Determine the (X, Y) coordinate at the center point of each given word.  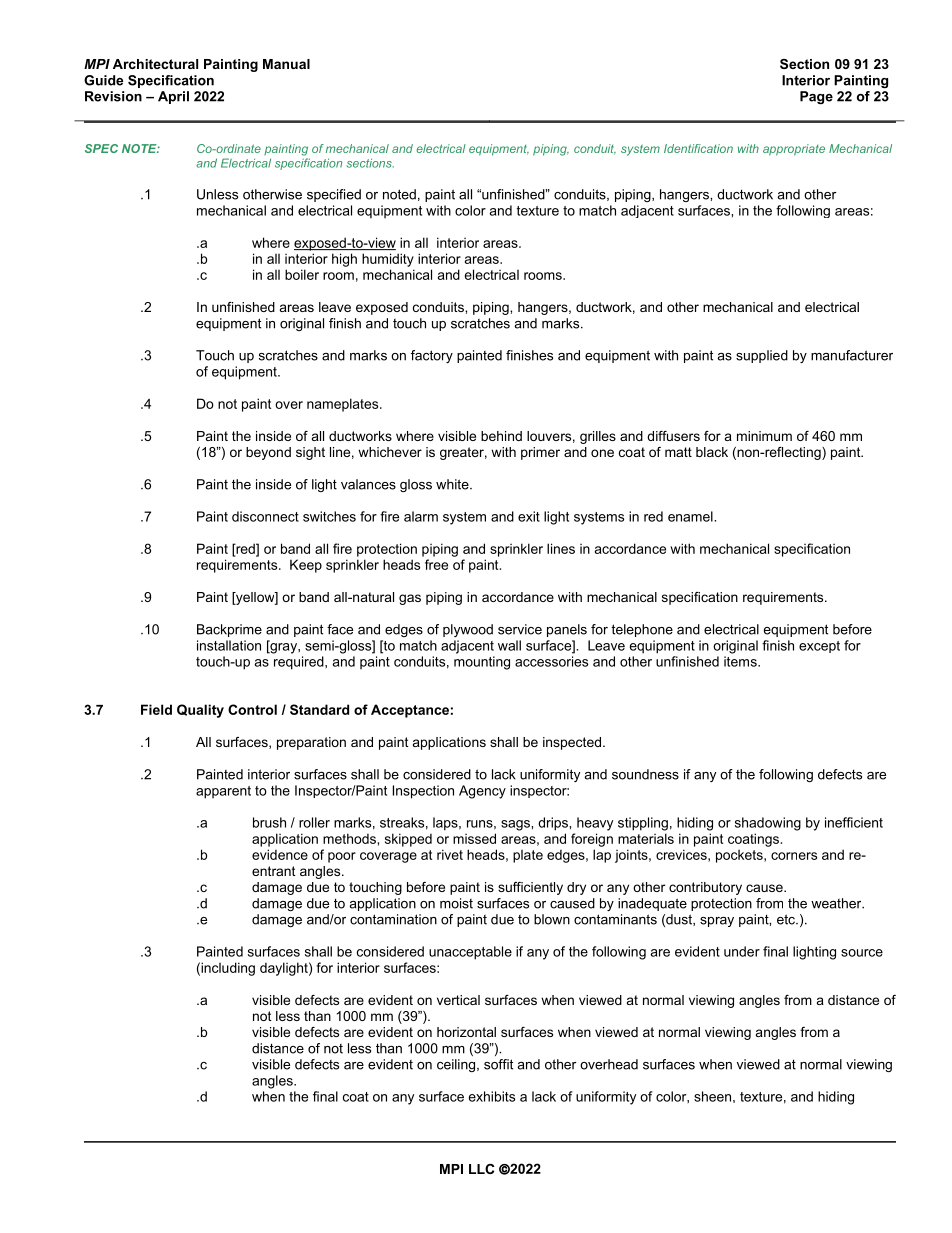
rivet (450, 854)
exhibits (492, 1096)
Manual (286, 64)
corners (794, 856)
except (819, 647)
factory (432, 356)
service (520, 629)
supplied (762, 356)
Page (816, 97)
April (173, 97)
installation (229, 645)
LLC (481, 1169)
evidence (280, 854)
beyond (268, 453)
